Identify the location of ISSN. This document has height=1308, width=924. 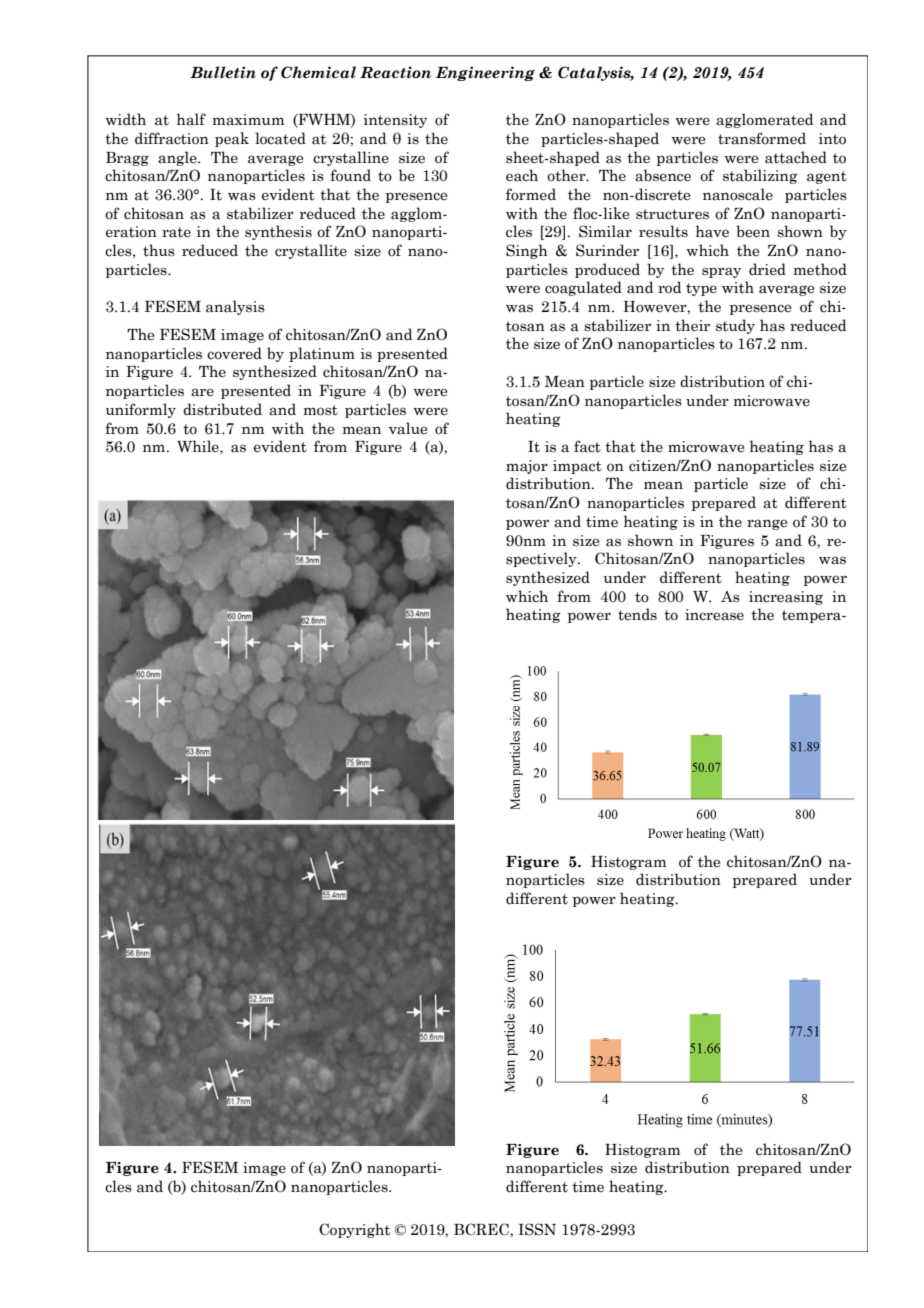
(537, 1229).
